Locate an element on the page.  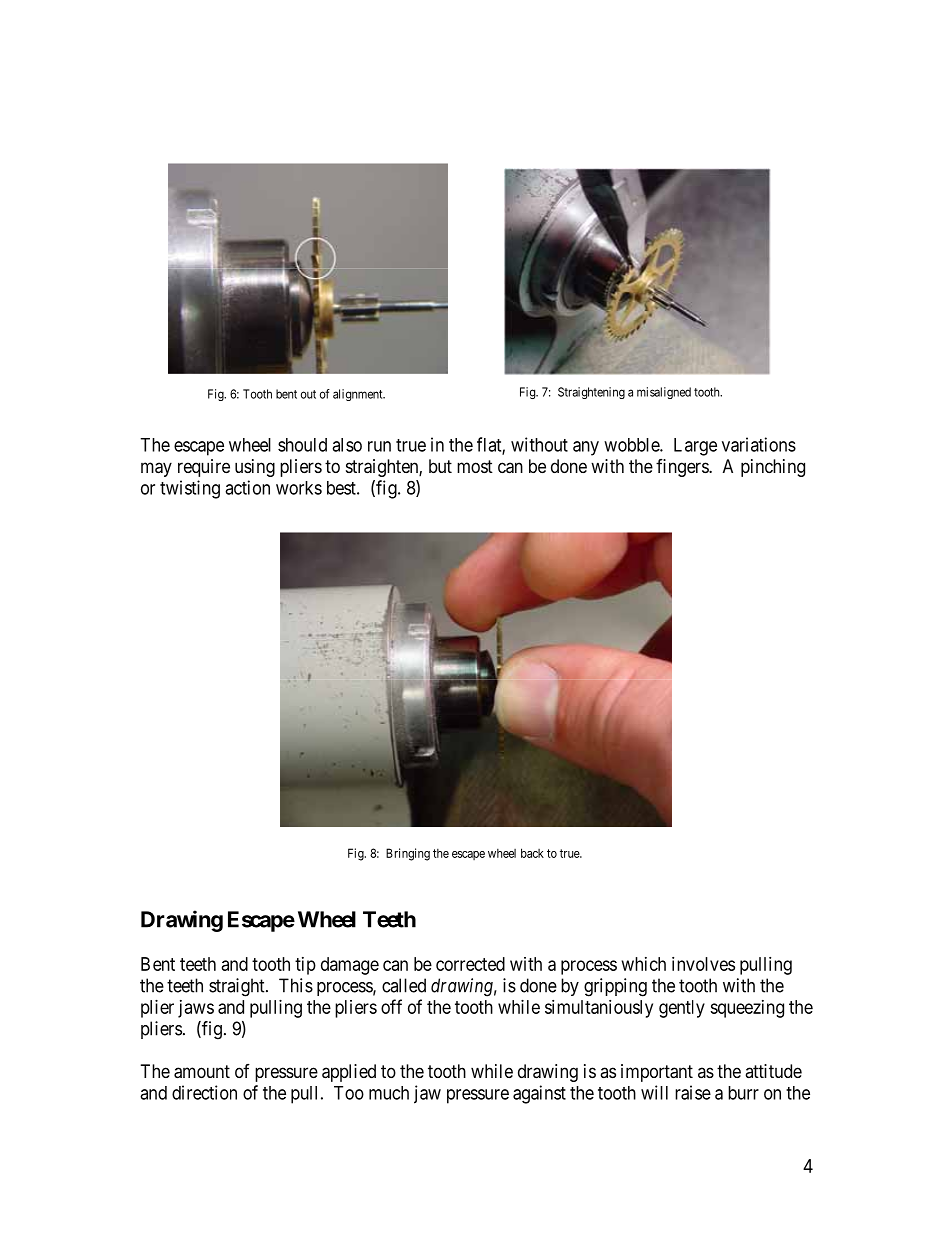
amount is located at coordinates (202, 1072).
